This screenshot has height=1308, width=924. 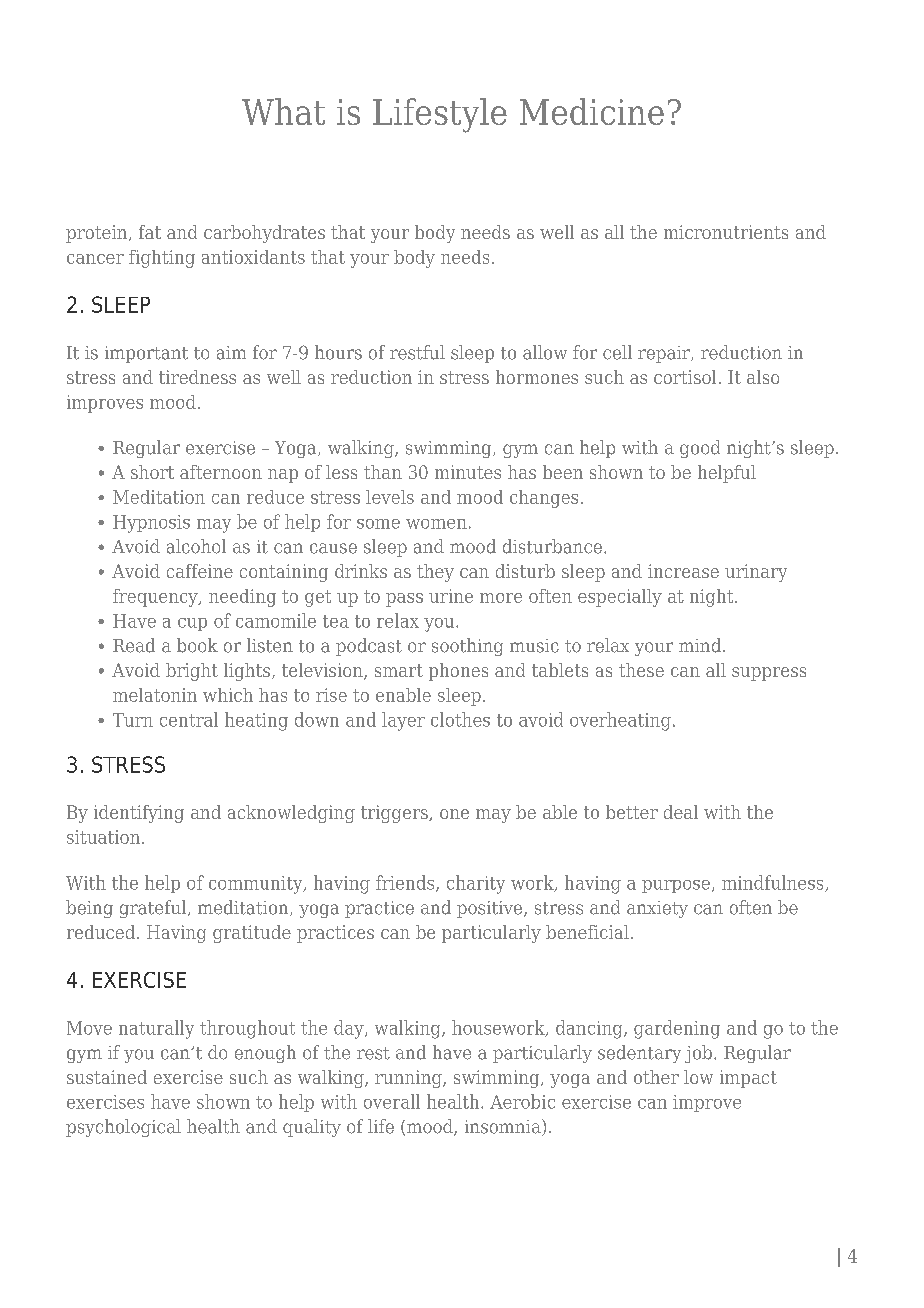 I want to click on deal, so click(x=681, y=812).
